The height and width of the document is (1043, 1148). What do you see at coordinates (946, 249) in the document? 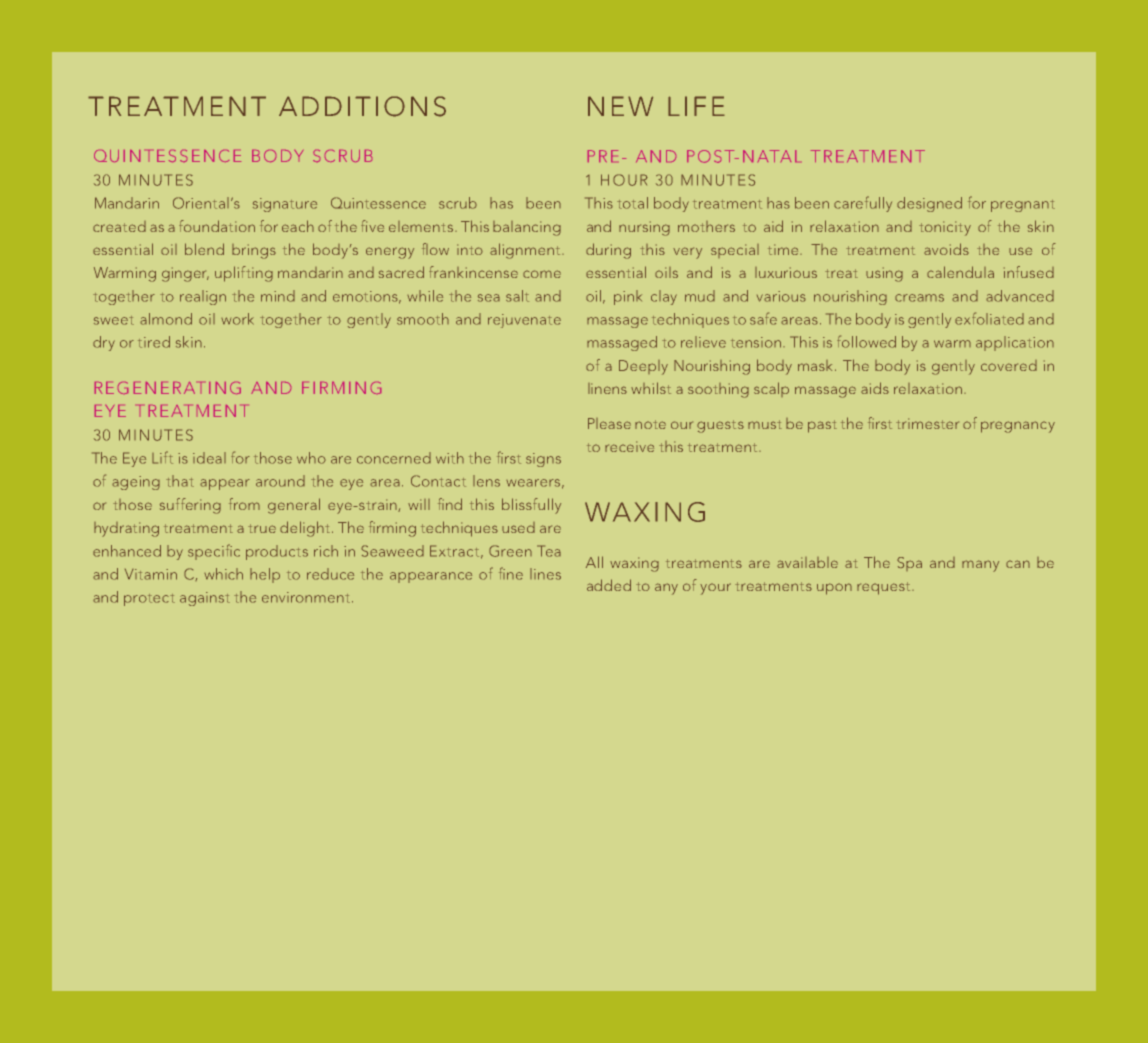
I see `avoids` at bounding box center [946, 249].
